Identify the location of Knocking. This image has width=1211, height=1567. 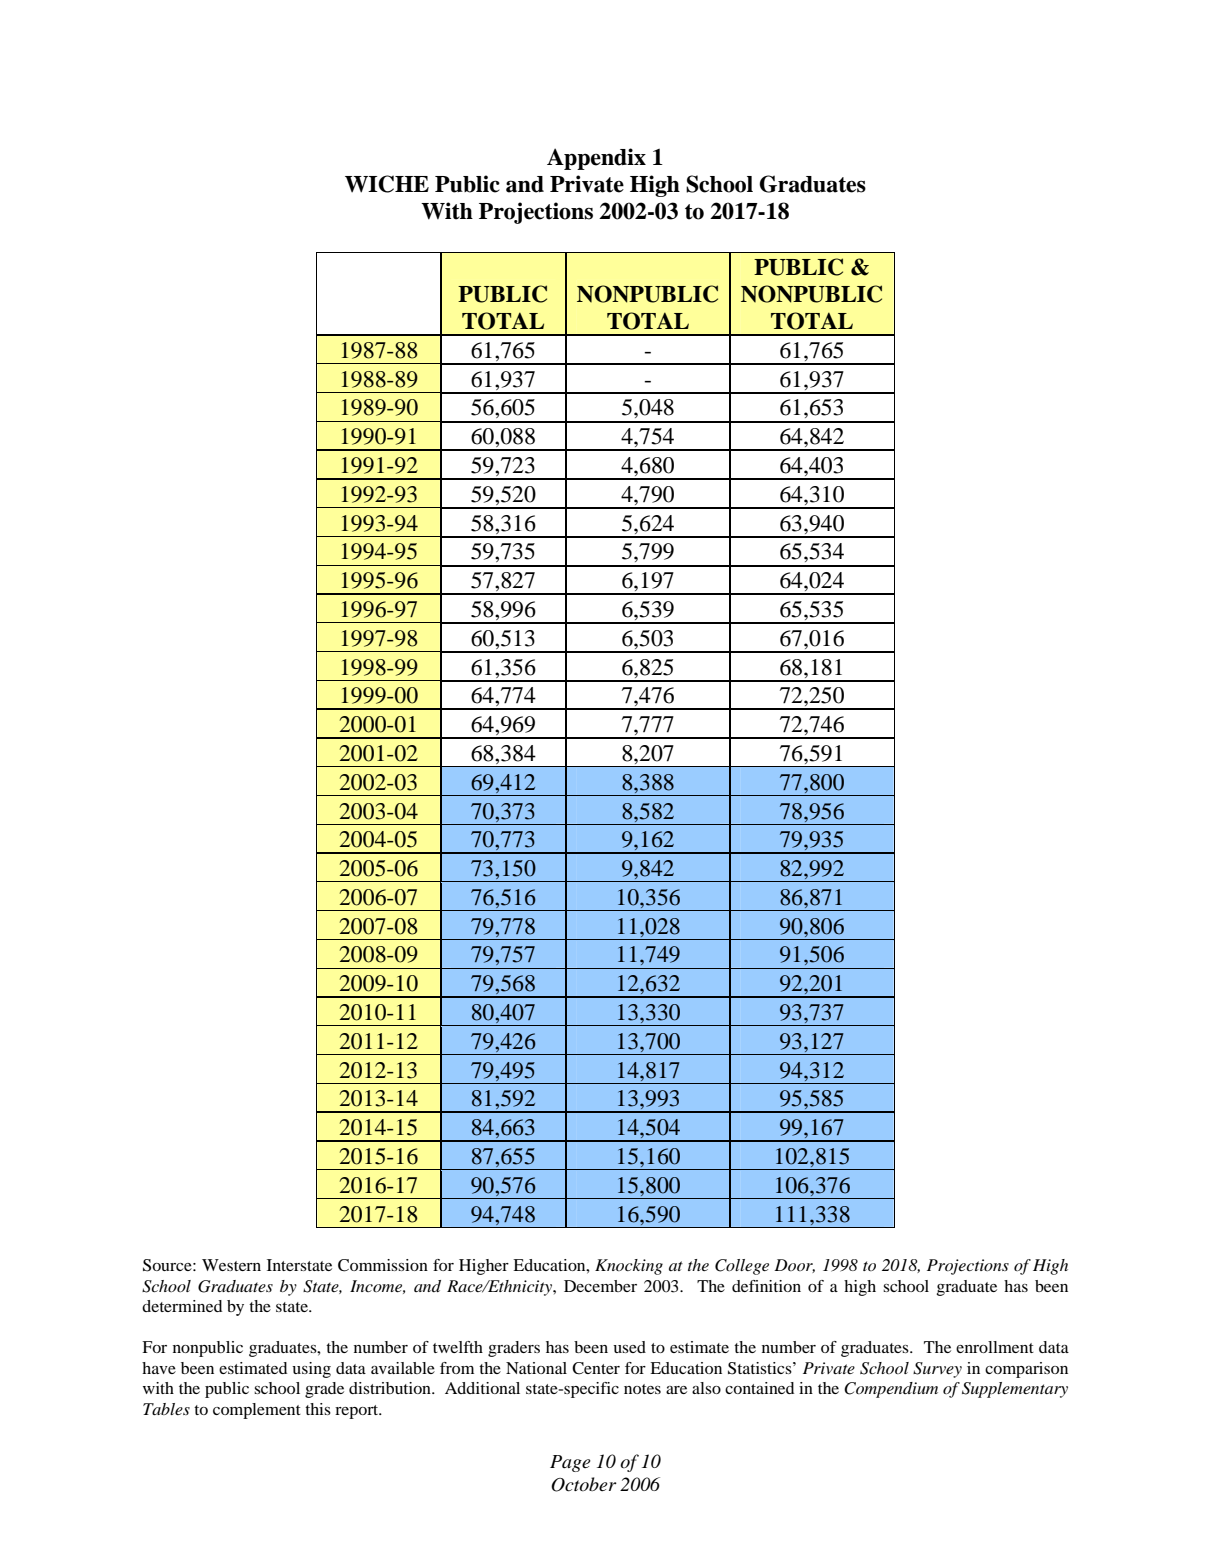
(629, 1267).
